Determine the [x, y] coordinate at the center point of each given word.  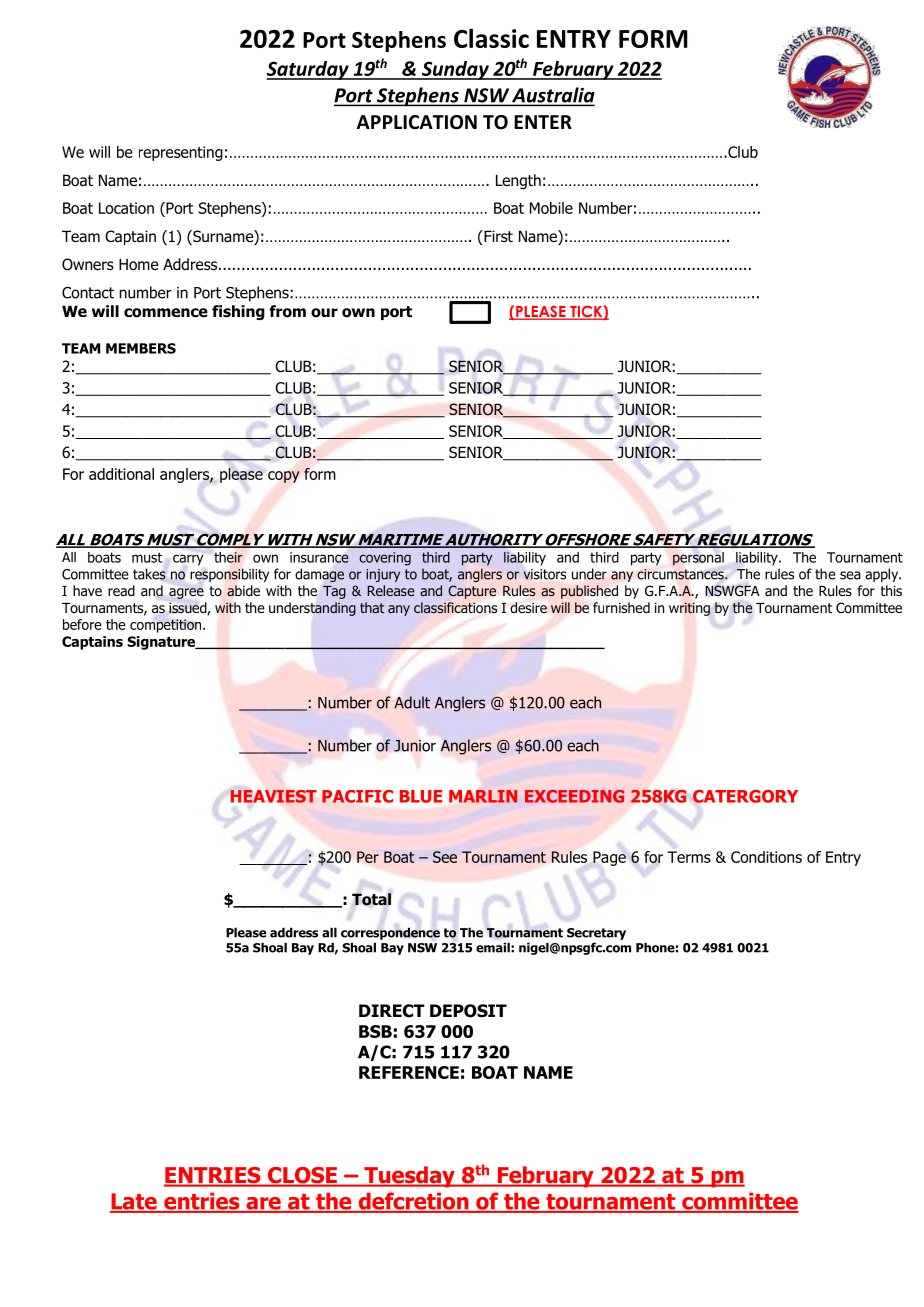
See [445, 857]
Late [134, 1202]
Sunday [455, 70]
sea [850, 575]
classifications [455, 608]
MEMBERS [141, 348]
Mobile [551, 208]
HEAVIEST [273, 796]
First [497, 236]
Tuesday [409, 1177]
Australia [552, 96]
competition [167, 626]
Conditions [766, 857]
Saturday [308, 70]
